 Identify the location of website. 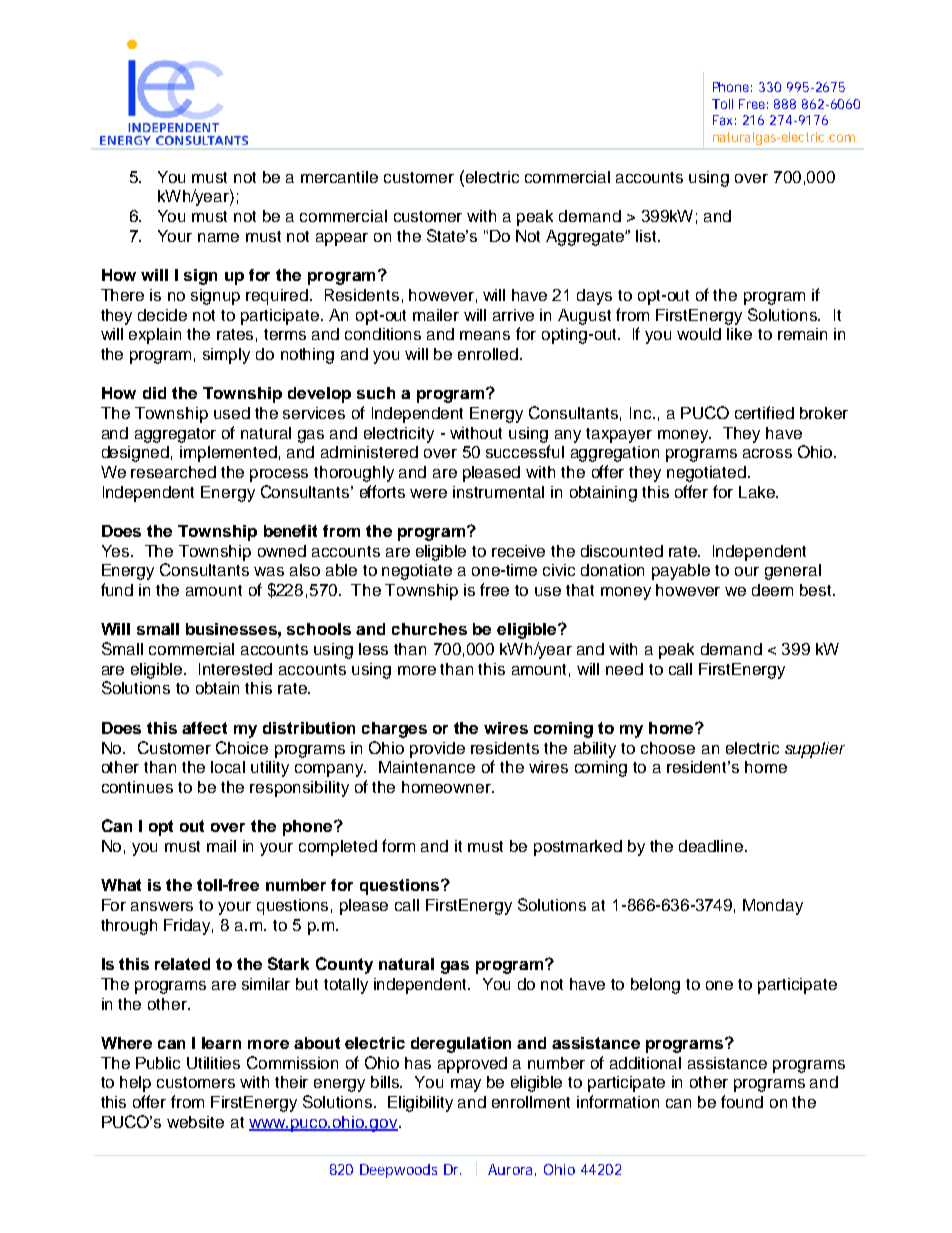
(195, 1122).
